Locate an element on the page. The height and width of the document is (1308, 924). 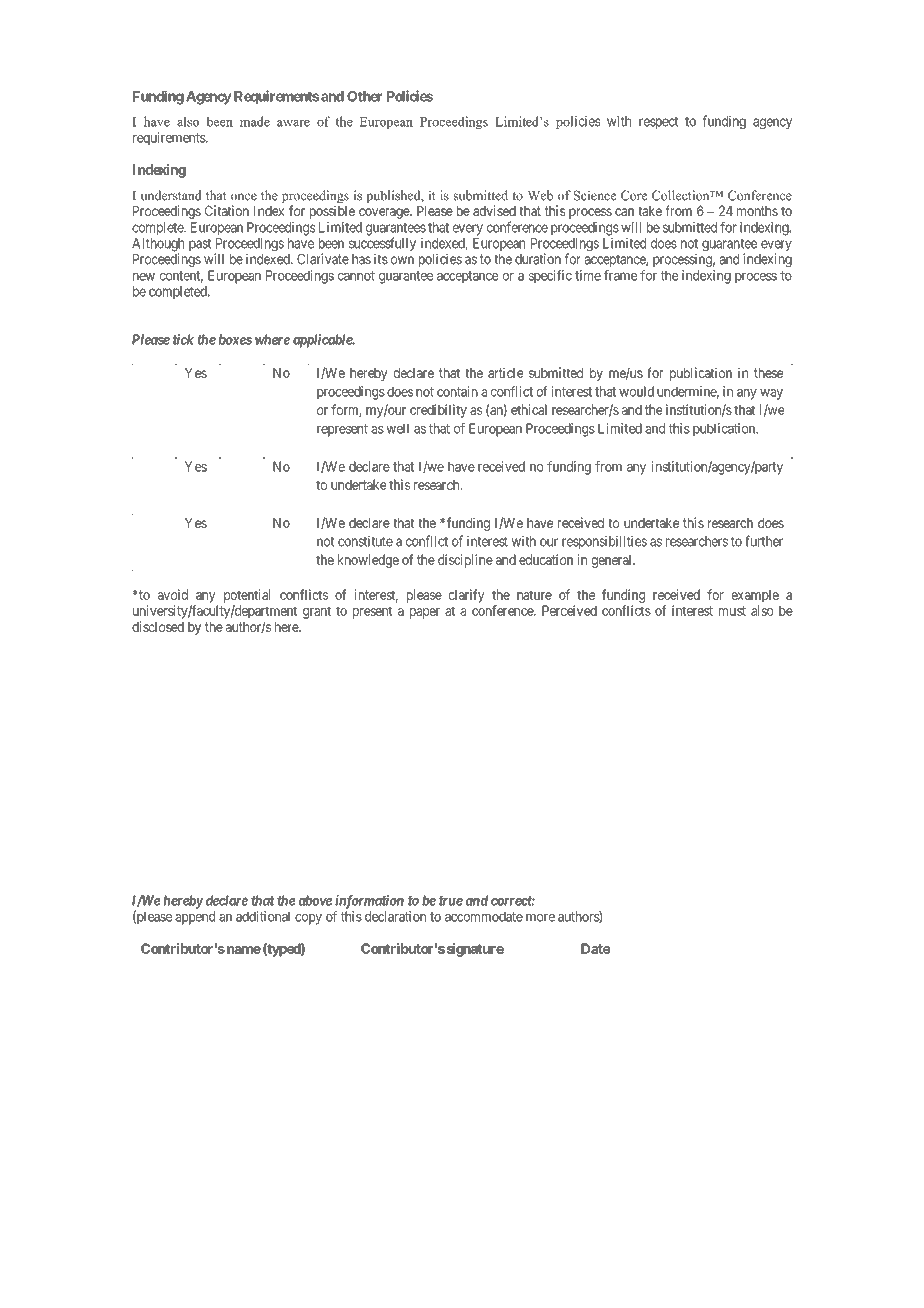
respect is located at coordinates (658, 123).
